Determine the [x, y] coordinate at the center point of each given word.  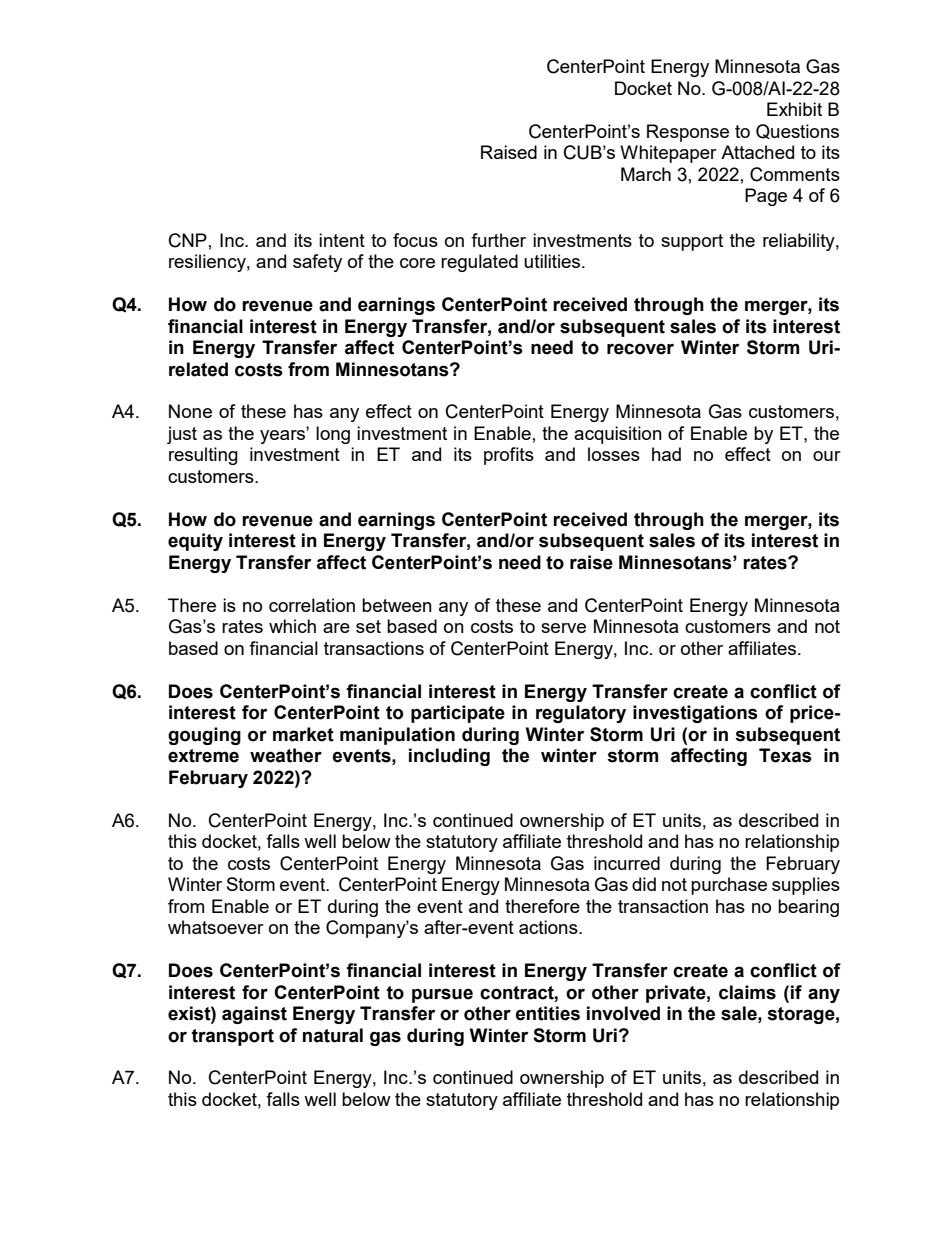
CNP [188, 240]
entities [548, 1013]
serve [563, 628]
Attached [757, 152]
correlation [312, 605]
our [827, 456]
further [498, 240]
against [254, 1015]
